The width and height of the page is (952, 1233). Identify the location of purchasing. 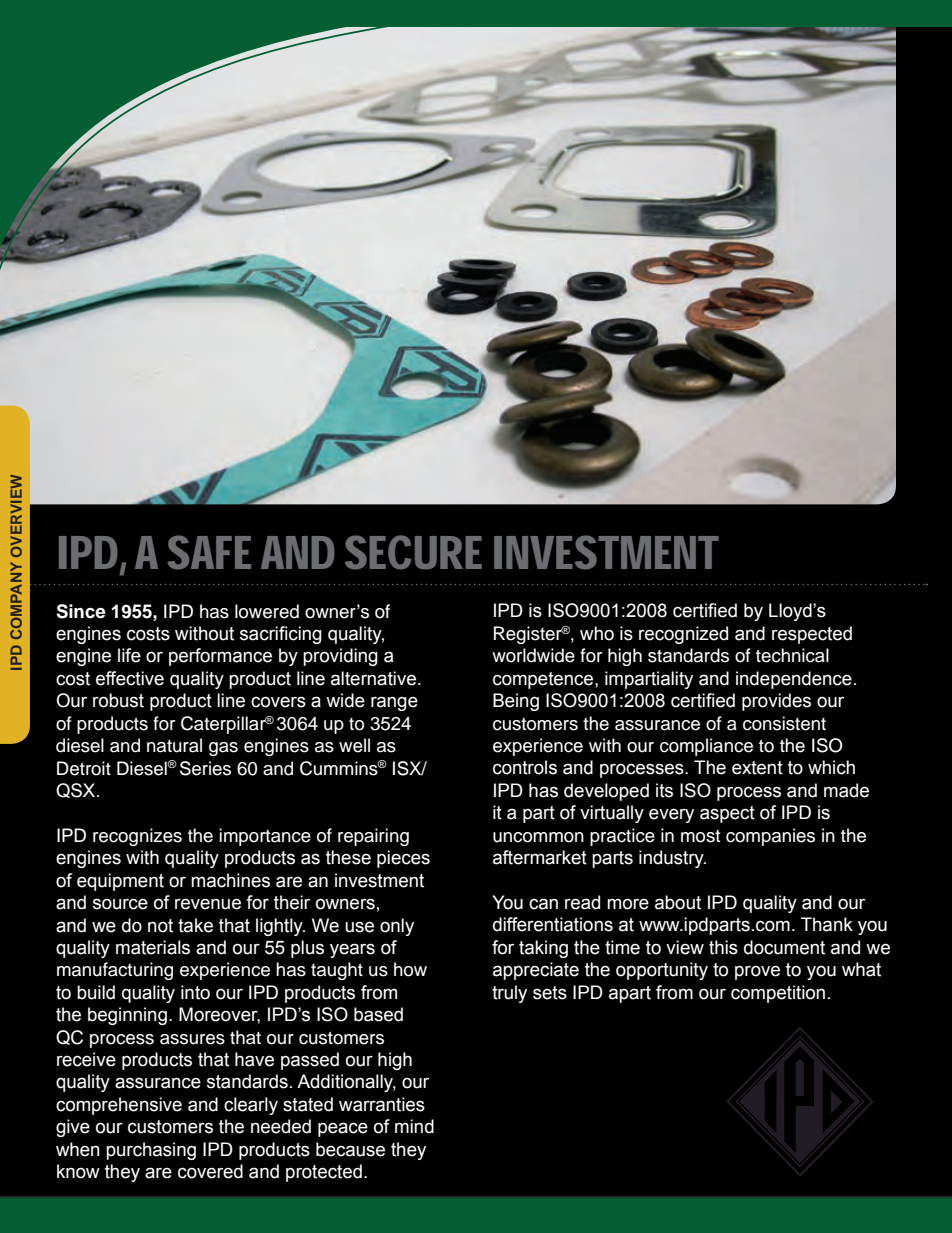
(151, 1151).
